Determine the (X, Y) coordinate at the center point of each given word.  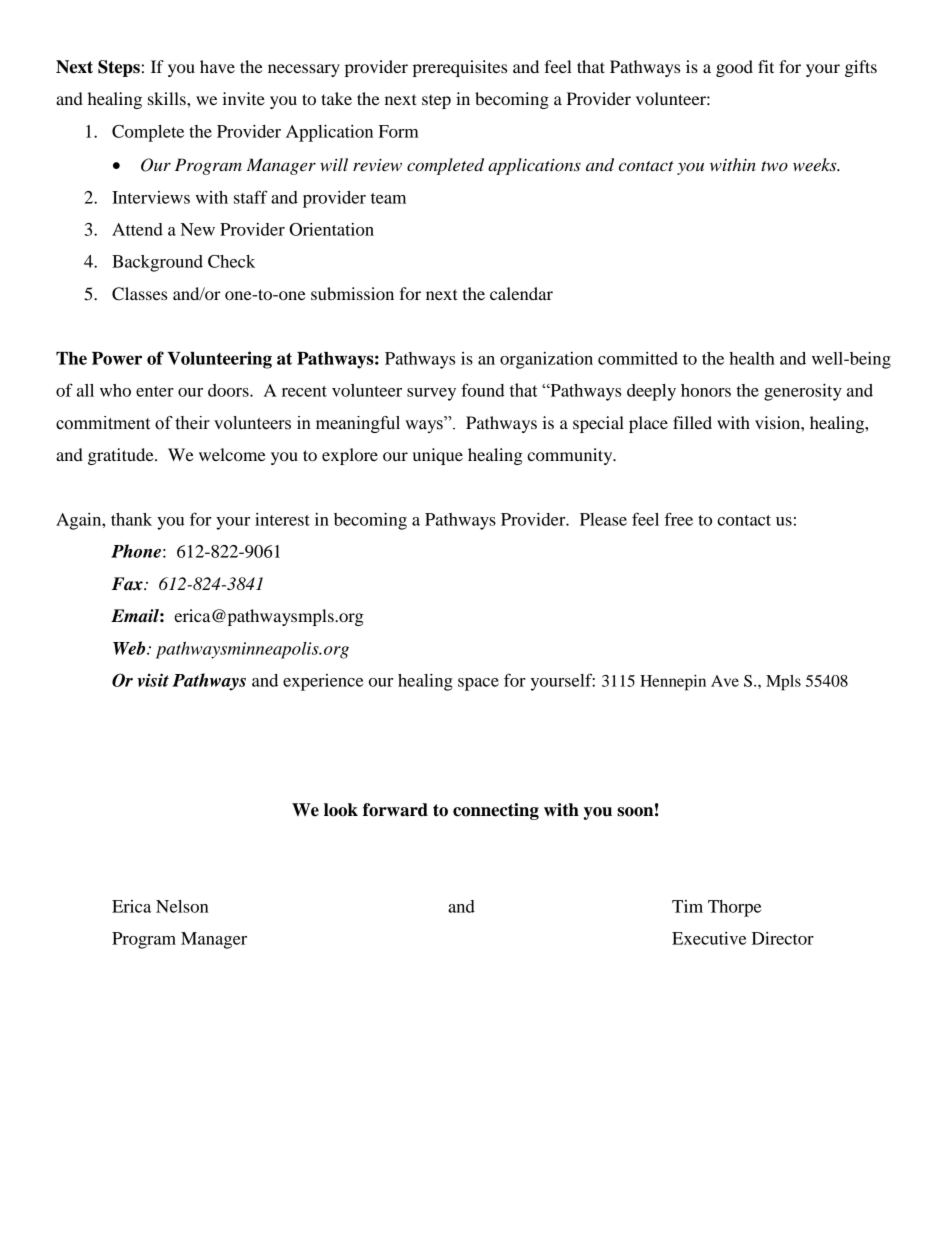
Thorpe (734, 908)
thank (131, 519)
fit (766, 66)
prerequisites (460, 68)
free (679, 519)
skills (168, 98)
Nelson (182, 906)
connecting (496, 811)
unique (438, 456)
